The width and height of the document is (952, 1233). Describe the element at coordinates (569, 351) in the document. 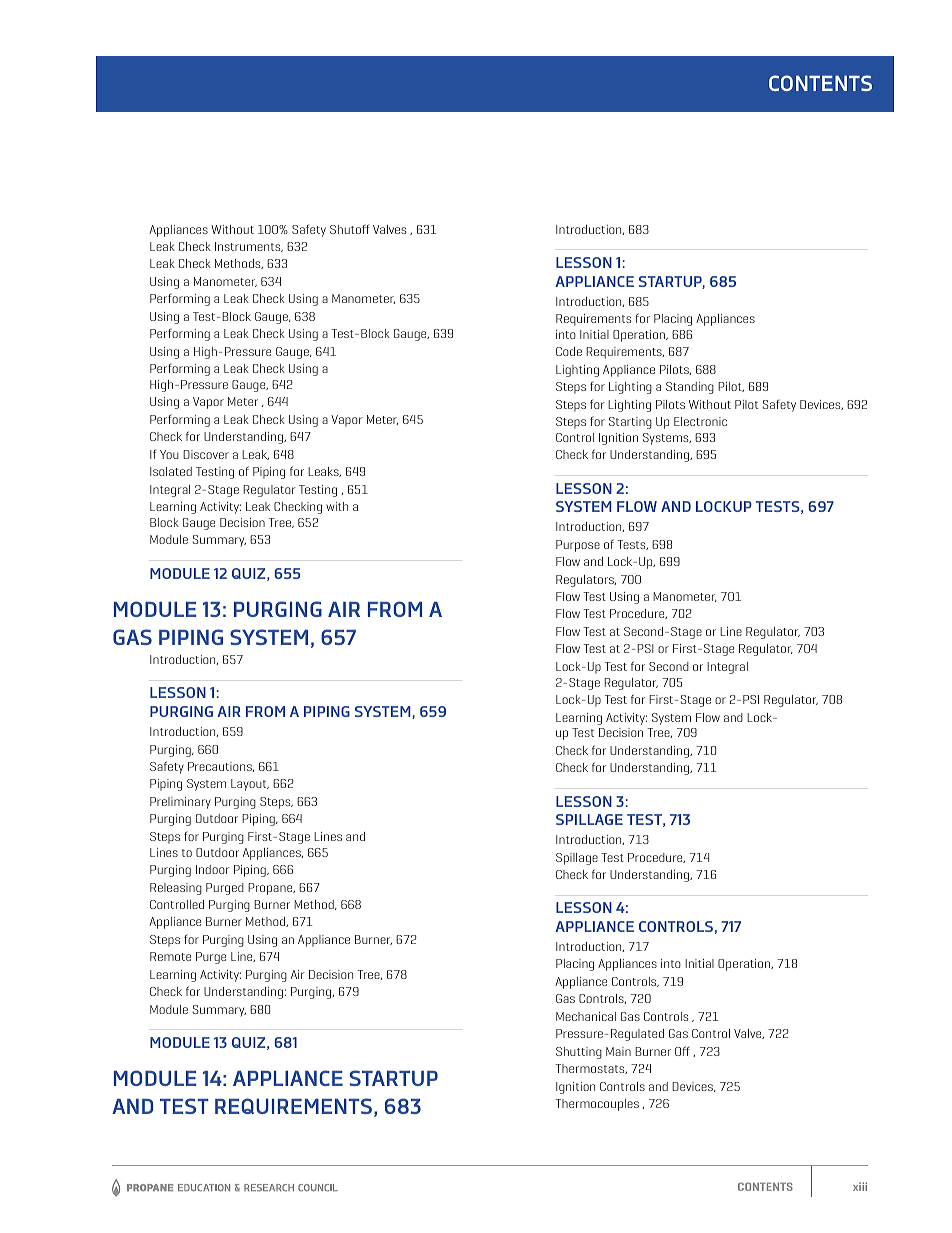

I see `Code` at that location.
